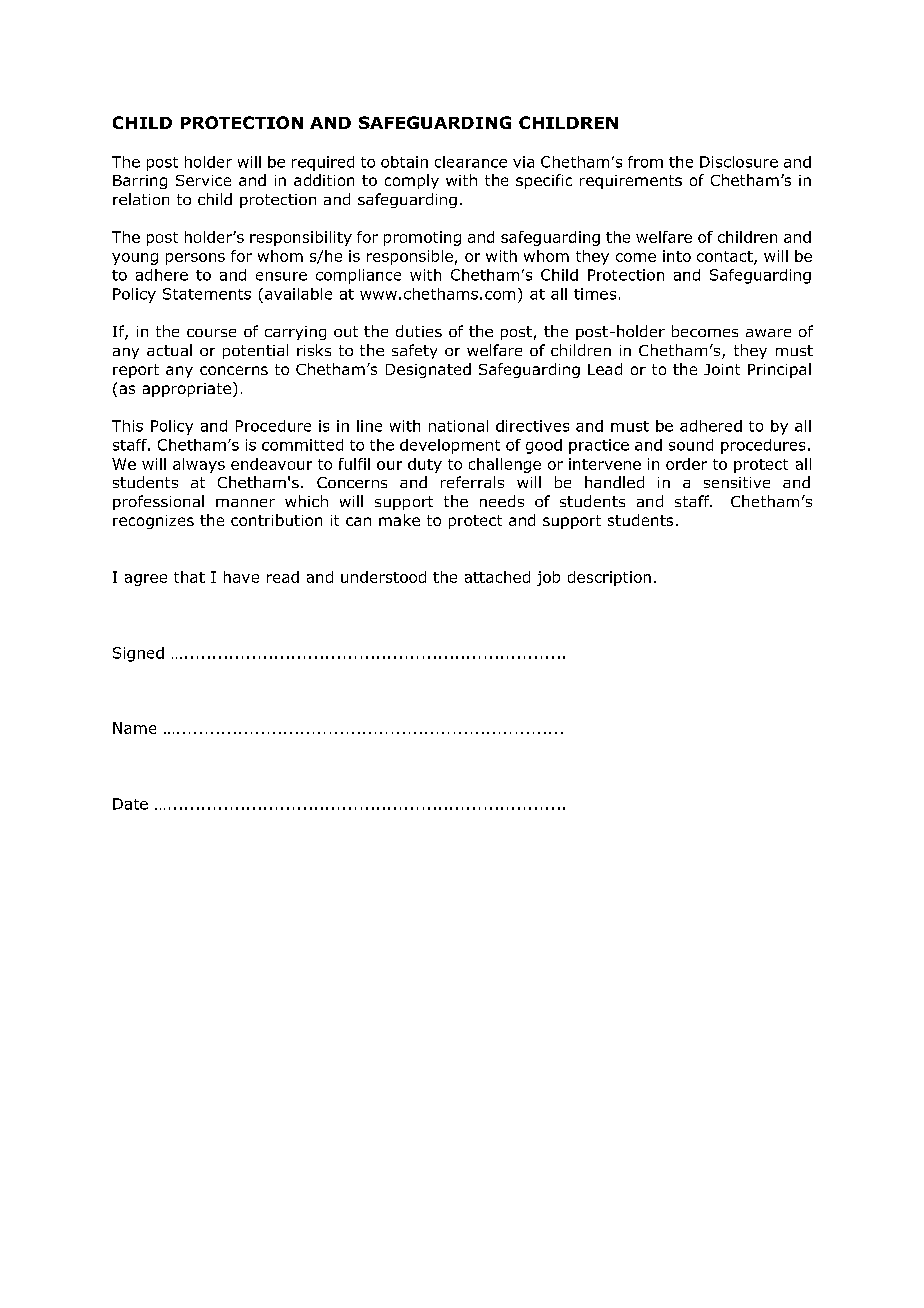 This image has height=1308, width=924. What do you see at coordinates (153, 522) in the image?
I see `recognizes` at bounding box center [153, 522].
